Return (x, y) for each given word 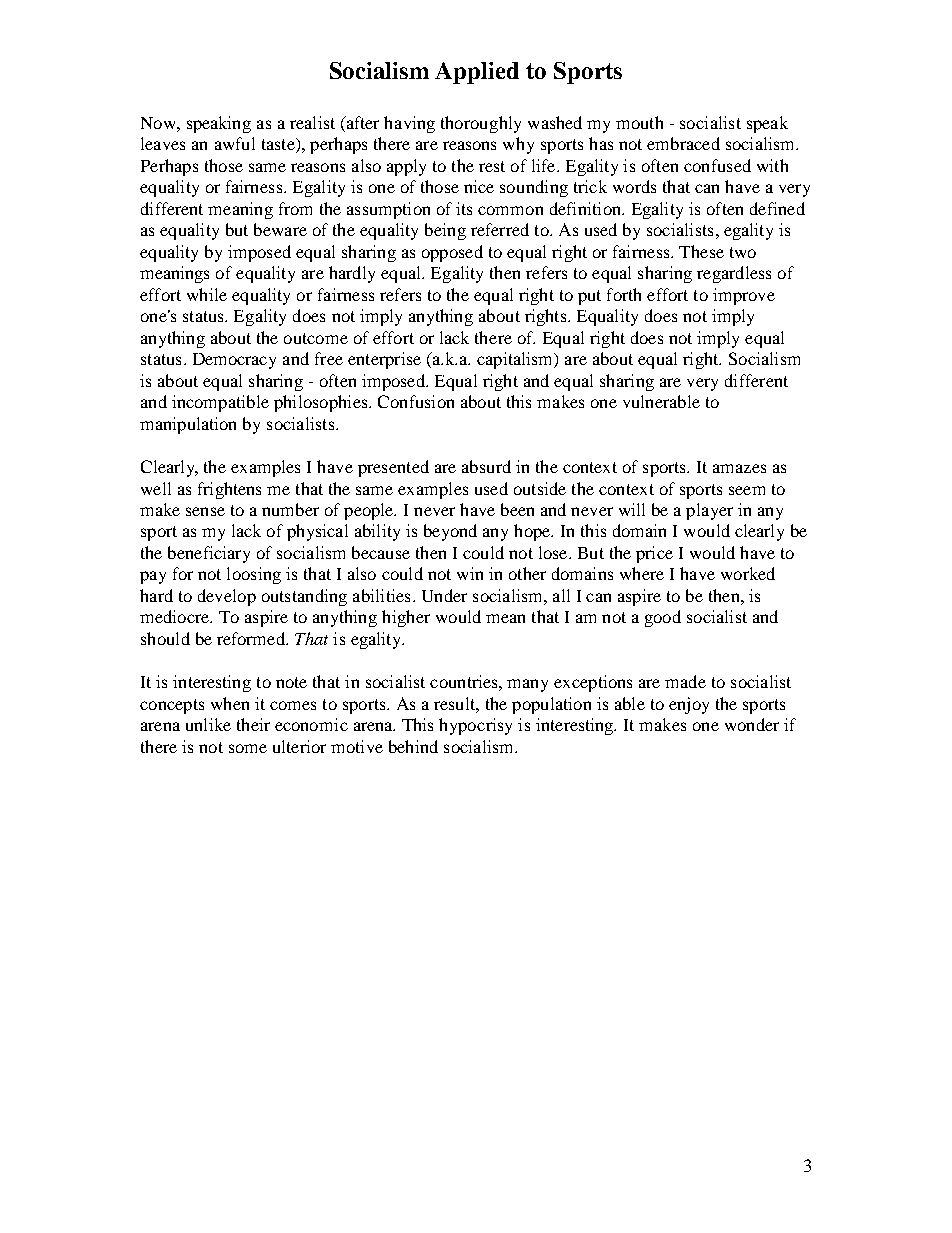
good (663, 618)
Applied (477, 73)
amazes (739, 468)
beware (280, 229)
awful (235, 143)
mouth (639, 122)
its (464, 208)
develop (227, 597)
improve (744, 296)
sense (205, 511)
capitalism (516, 360)
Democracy (234, 361)
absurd (486, 466)
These (701, 251)
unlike (208, 724)
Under (444, 595)
